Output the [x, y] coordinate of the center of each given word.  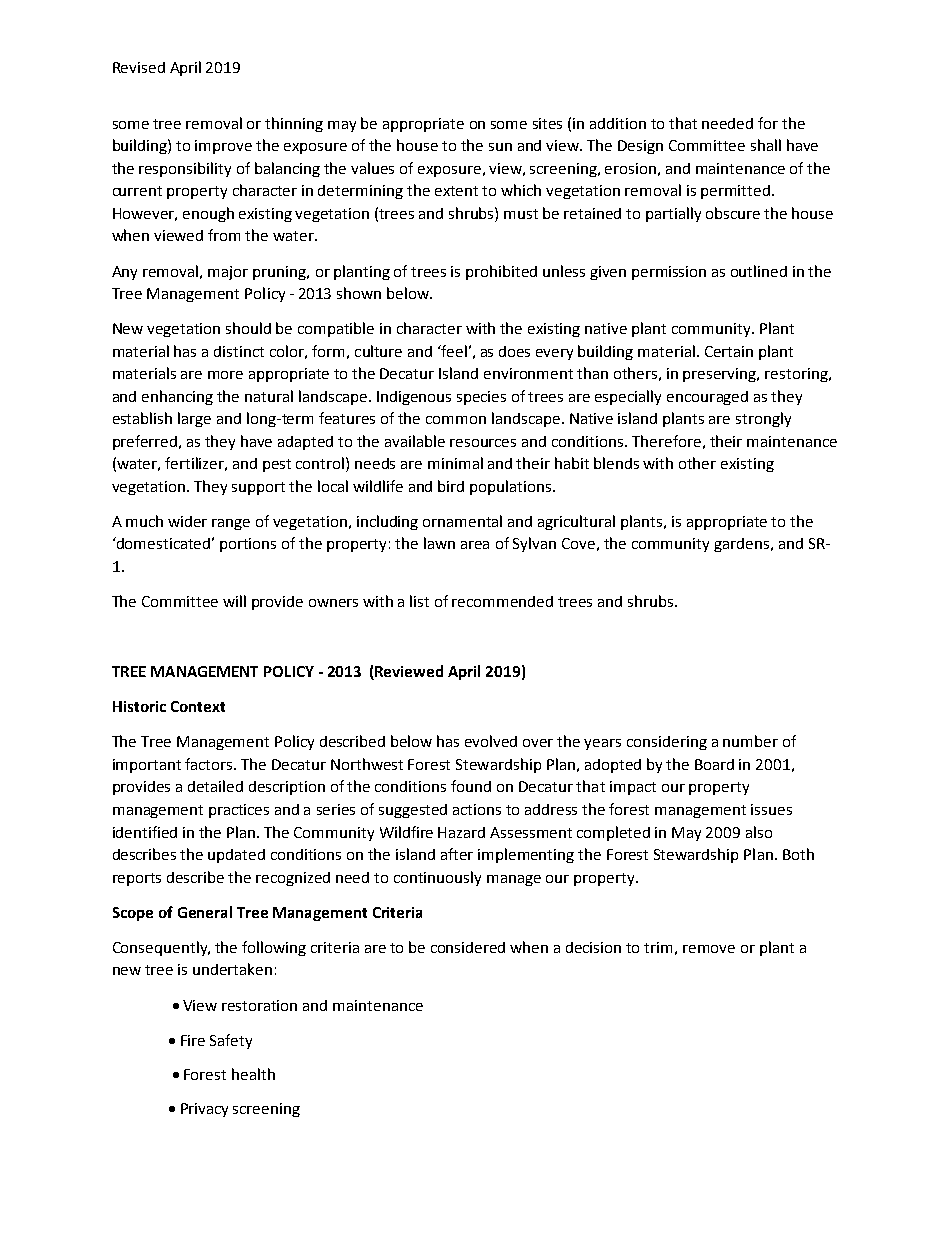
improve [223, 147]
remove [709, 949]
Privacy [204, 1110]
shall [766, 145]
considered [468, 947]
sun [500, 147]
